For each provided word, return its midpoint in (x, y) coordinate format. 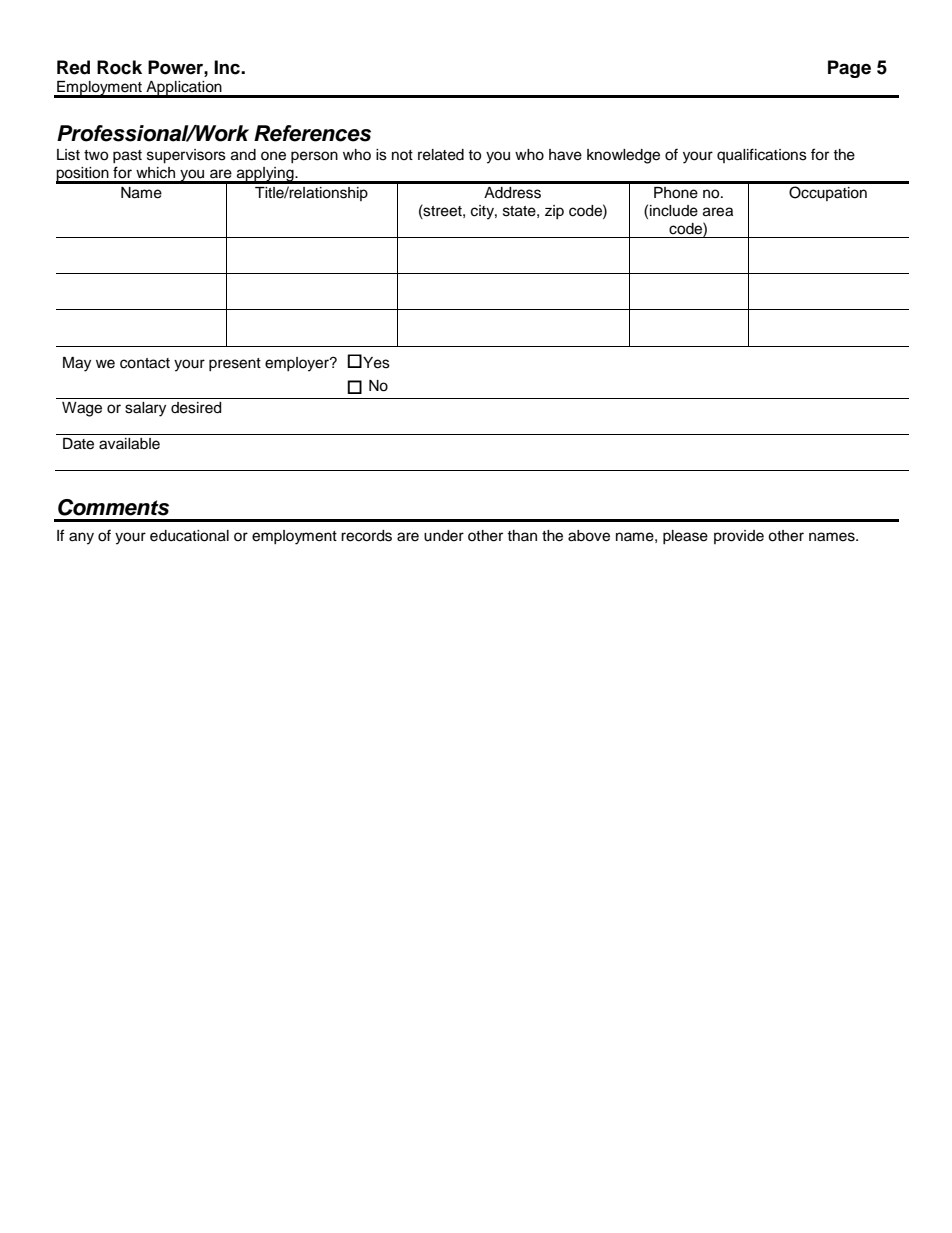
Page (849, 69)
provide (739, 537)
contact (145, 363)
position (83, 175)
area (718, 212)
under (444, 536)
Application (184, 89)
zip (554, 212)
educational (189, 536)
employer (298, 364)
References (312, 133)
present (235, 364)
